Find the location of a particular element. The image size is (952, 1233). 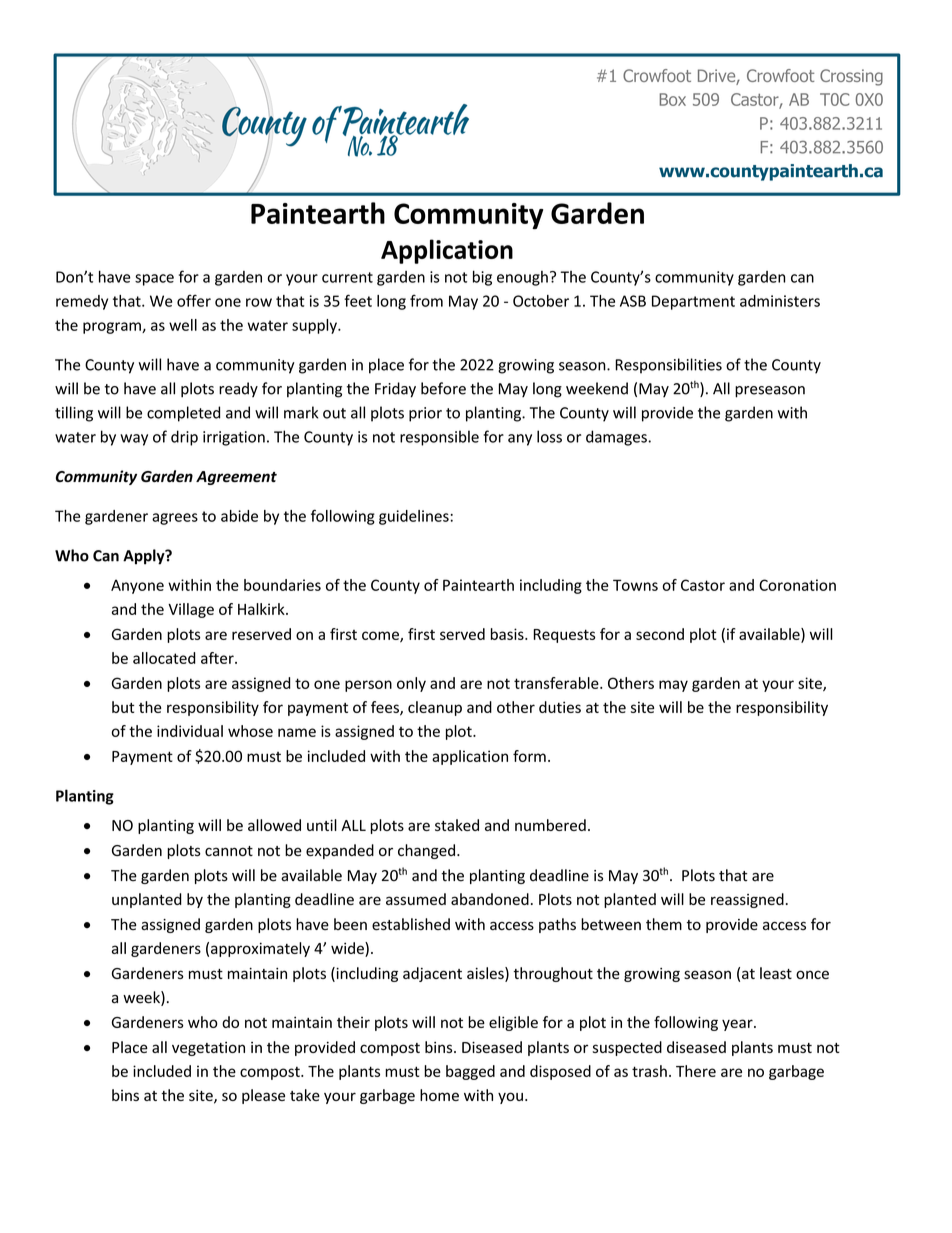

them is located at coordinates (664, 924).
